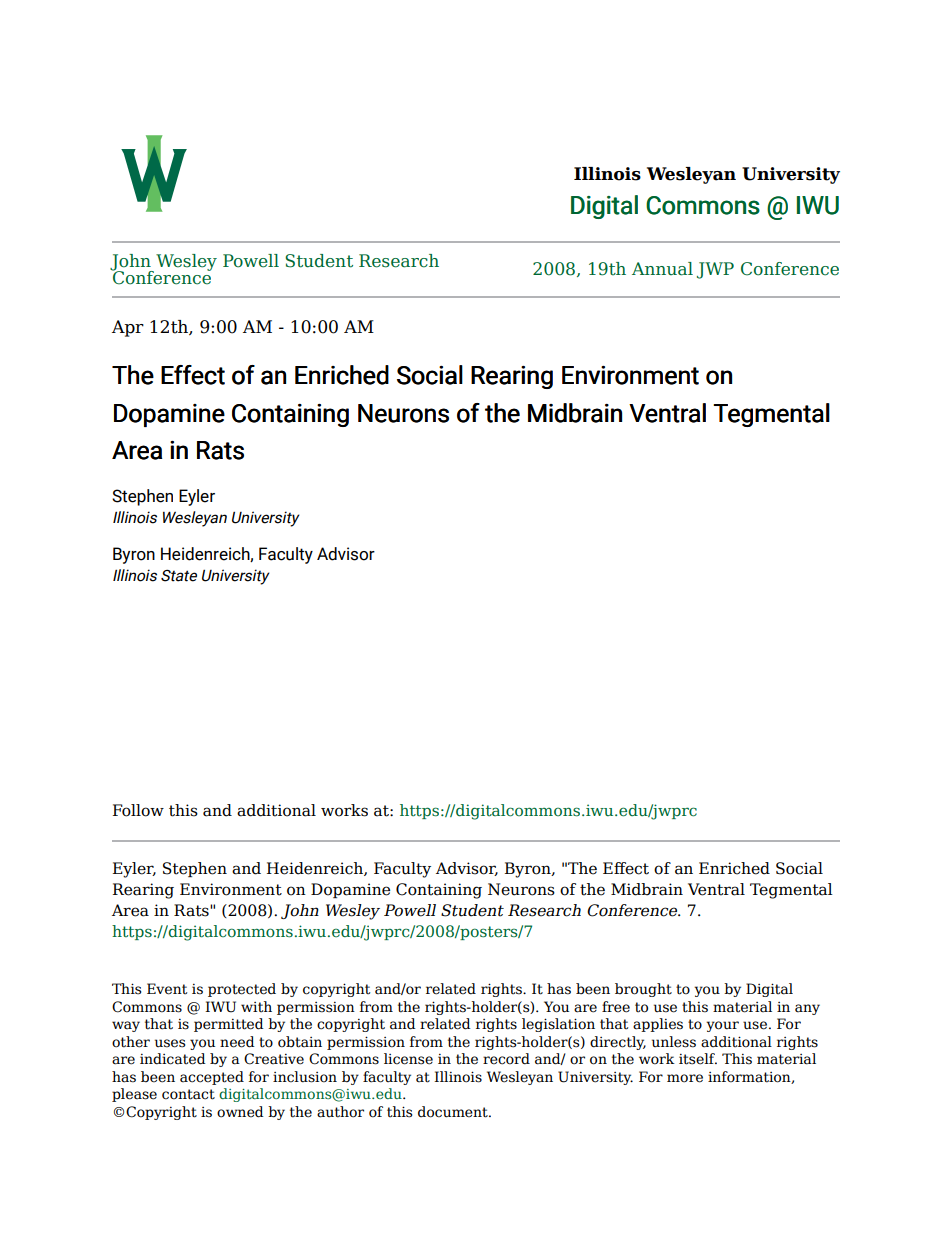 This screenshot has width=952, height=1233. What do you see at coordinates (138, 810) in the screenshot?
I see `Follow` at bounding box center [138, 810].
